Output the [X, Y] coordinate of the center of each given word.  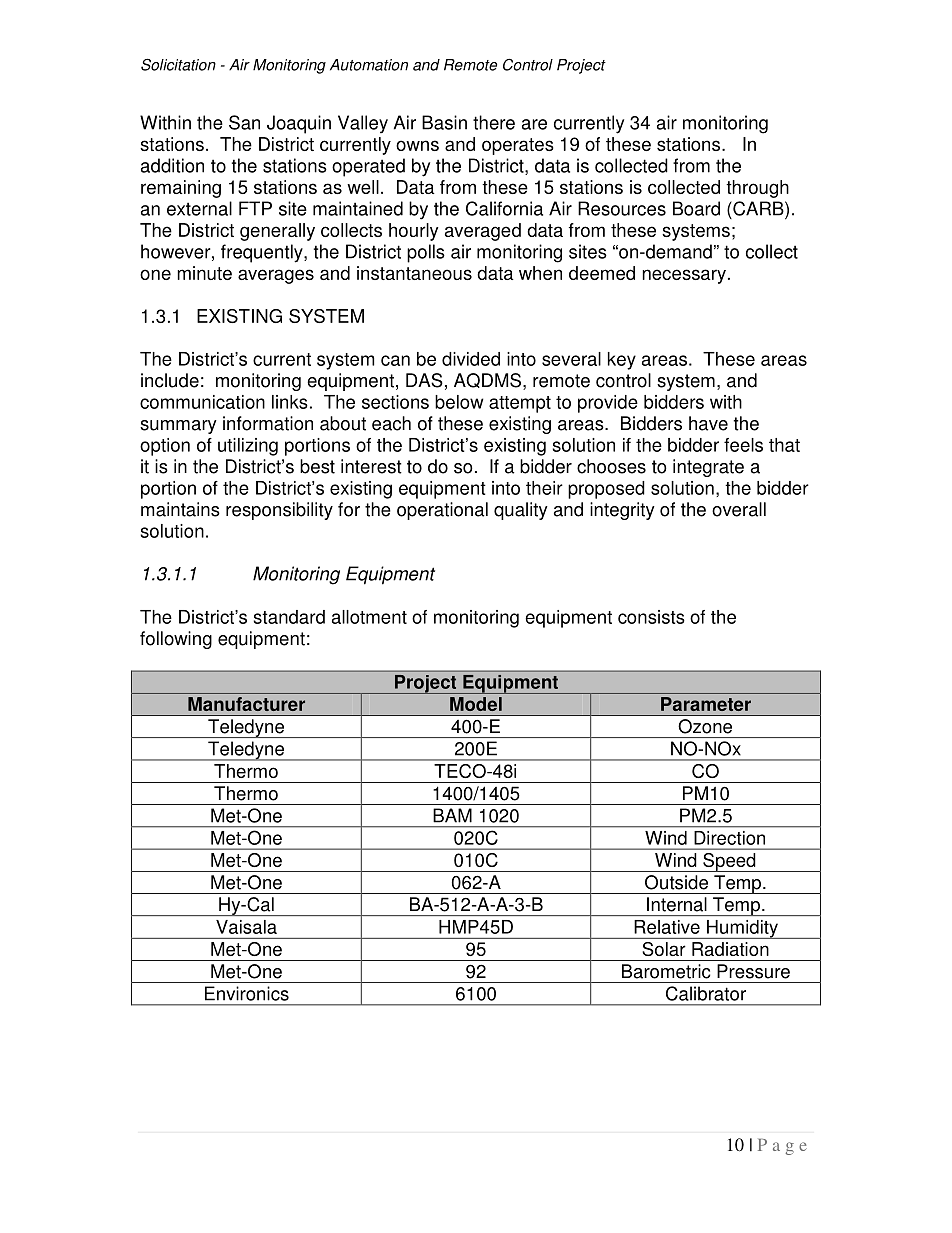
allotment [369, 617]
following [176, 640]
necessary [684, 276]
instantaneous [414, 273]
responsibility [279, 511]
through [757, 189]
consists [651, 617]
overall [739, 509]
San [244, 122]
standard [289, 617]
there [494, 122]
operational [442, 511]
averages [276, 276]
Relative [667, 927]
